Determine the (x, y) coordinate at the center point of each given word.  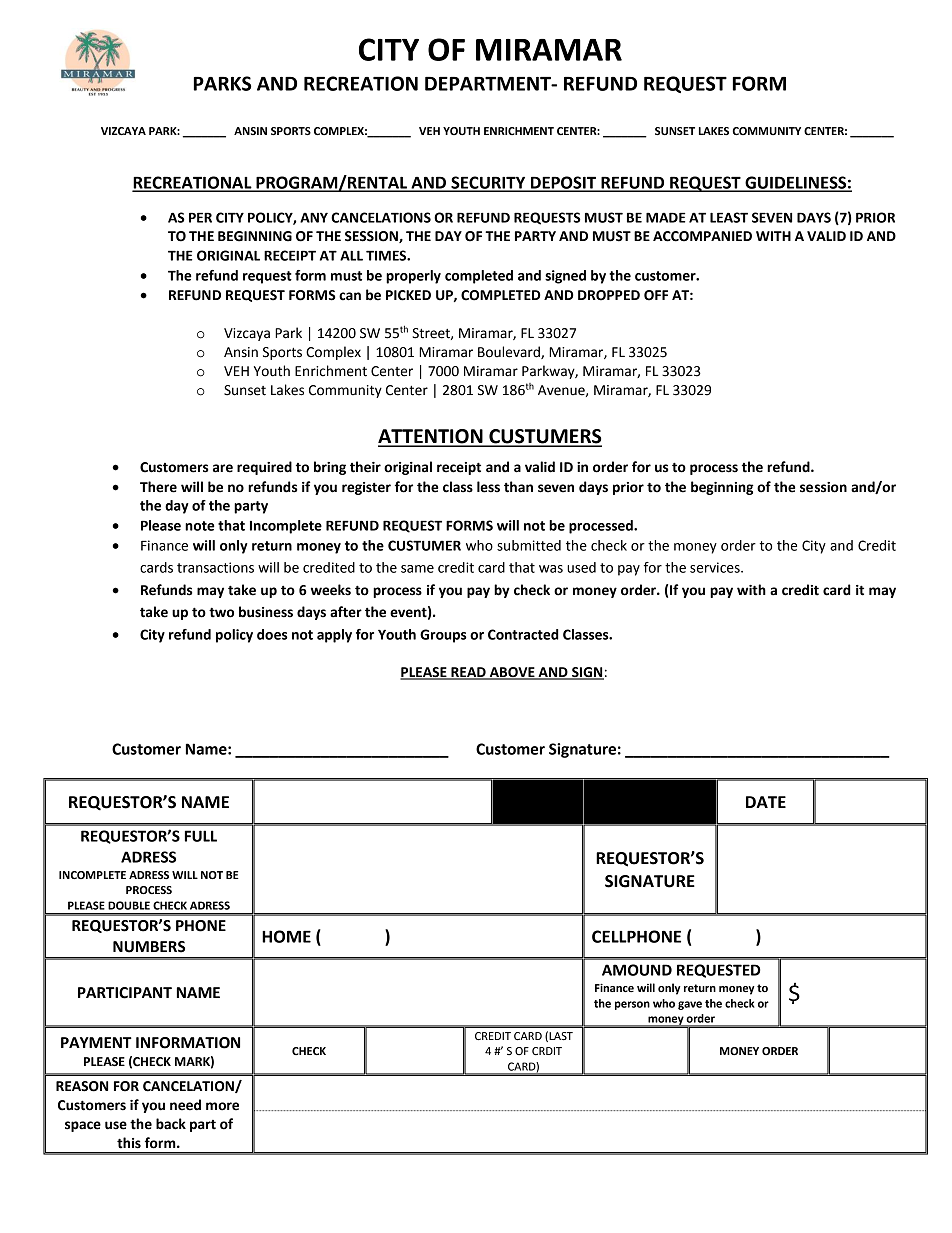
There (158, 487)
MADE (665, 217)
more (222, 1106)
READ (468, 673)
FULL (201, 836)
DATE (766, 802)
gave (690, 1005)
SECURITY (488, 183)
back (171, 1124)
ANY (314, 217)
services (716, 567)
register (366, 488)
